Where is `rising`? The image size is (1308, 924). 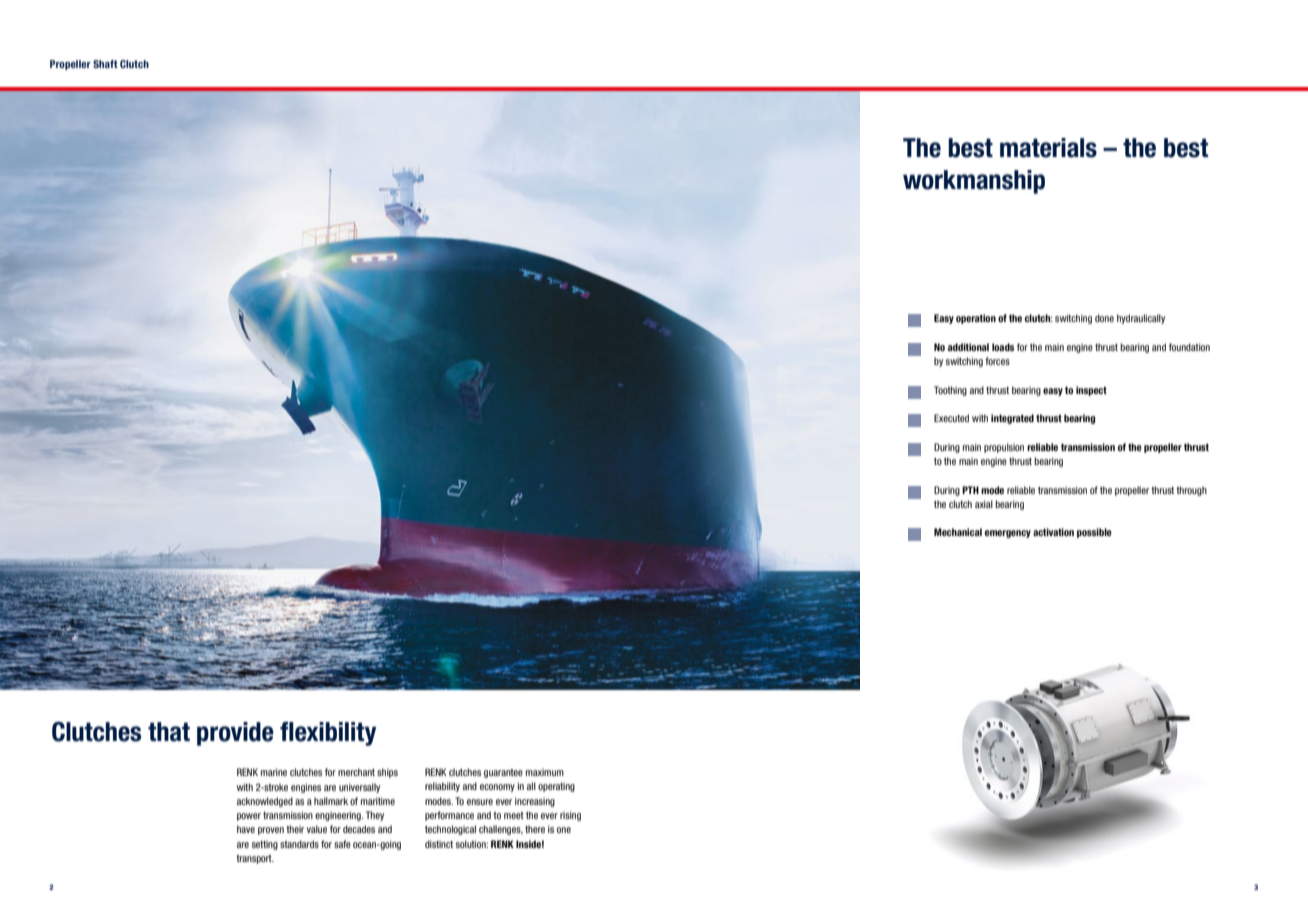 rising is located at coordinates (570, 816).
